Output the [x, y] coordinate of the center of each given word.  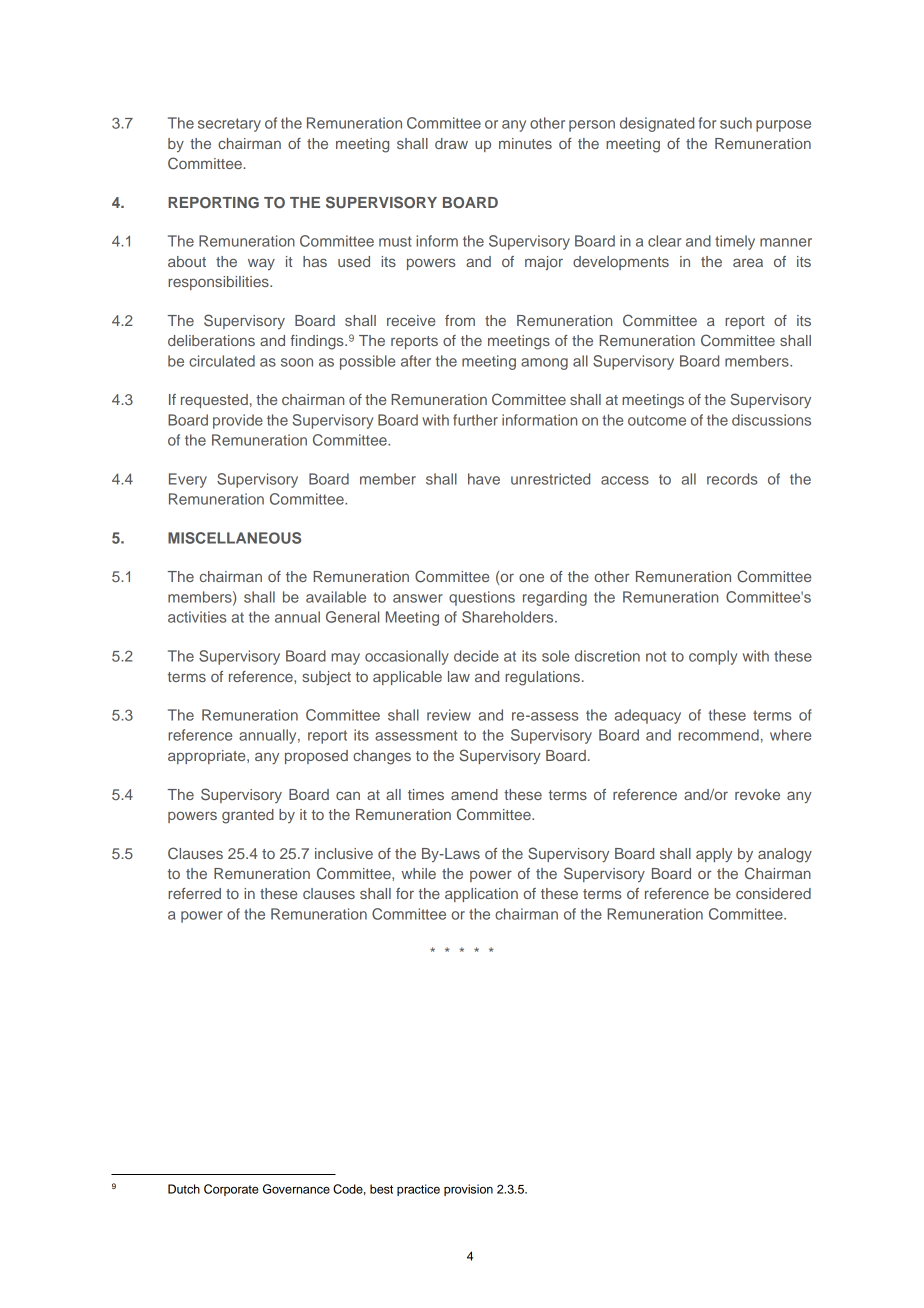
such [736, 123]
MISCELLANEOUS [234, 538]
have [484, 479]
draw [451, 143]
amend [474, 794]
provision [468, 1190]
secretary [229, 125]
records [732, 479]
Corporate [231, 1190]
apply [714, 855]
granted [248, 816]
